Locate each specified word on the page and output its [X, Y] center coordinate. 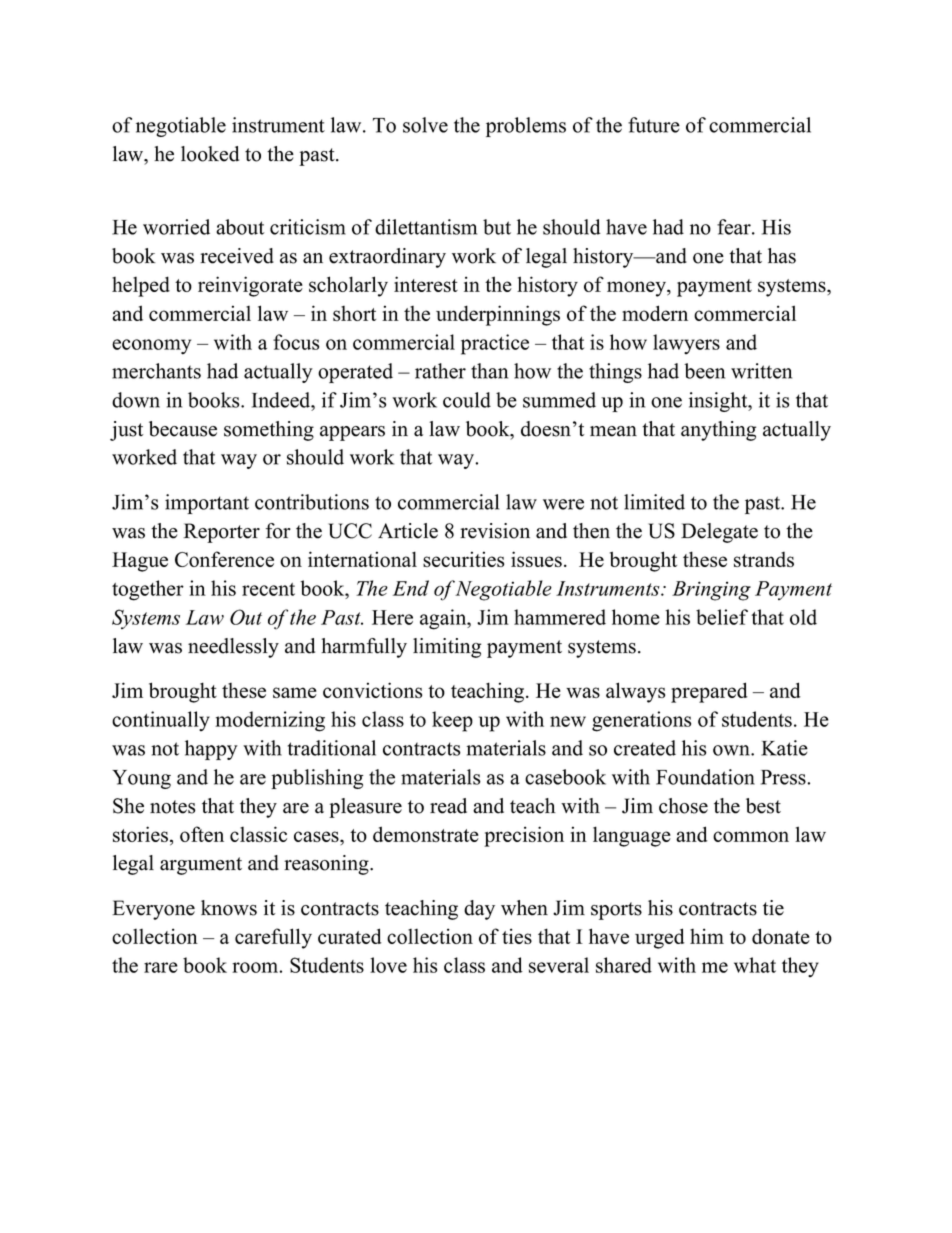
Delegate [719, 533]
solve [425, 125]
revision [495, 531]
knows [229, 908]
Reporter [221, 533]
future [654, 125]
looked [210, 154]
